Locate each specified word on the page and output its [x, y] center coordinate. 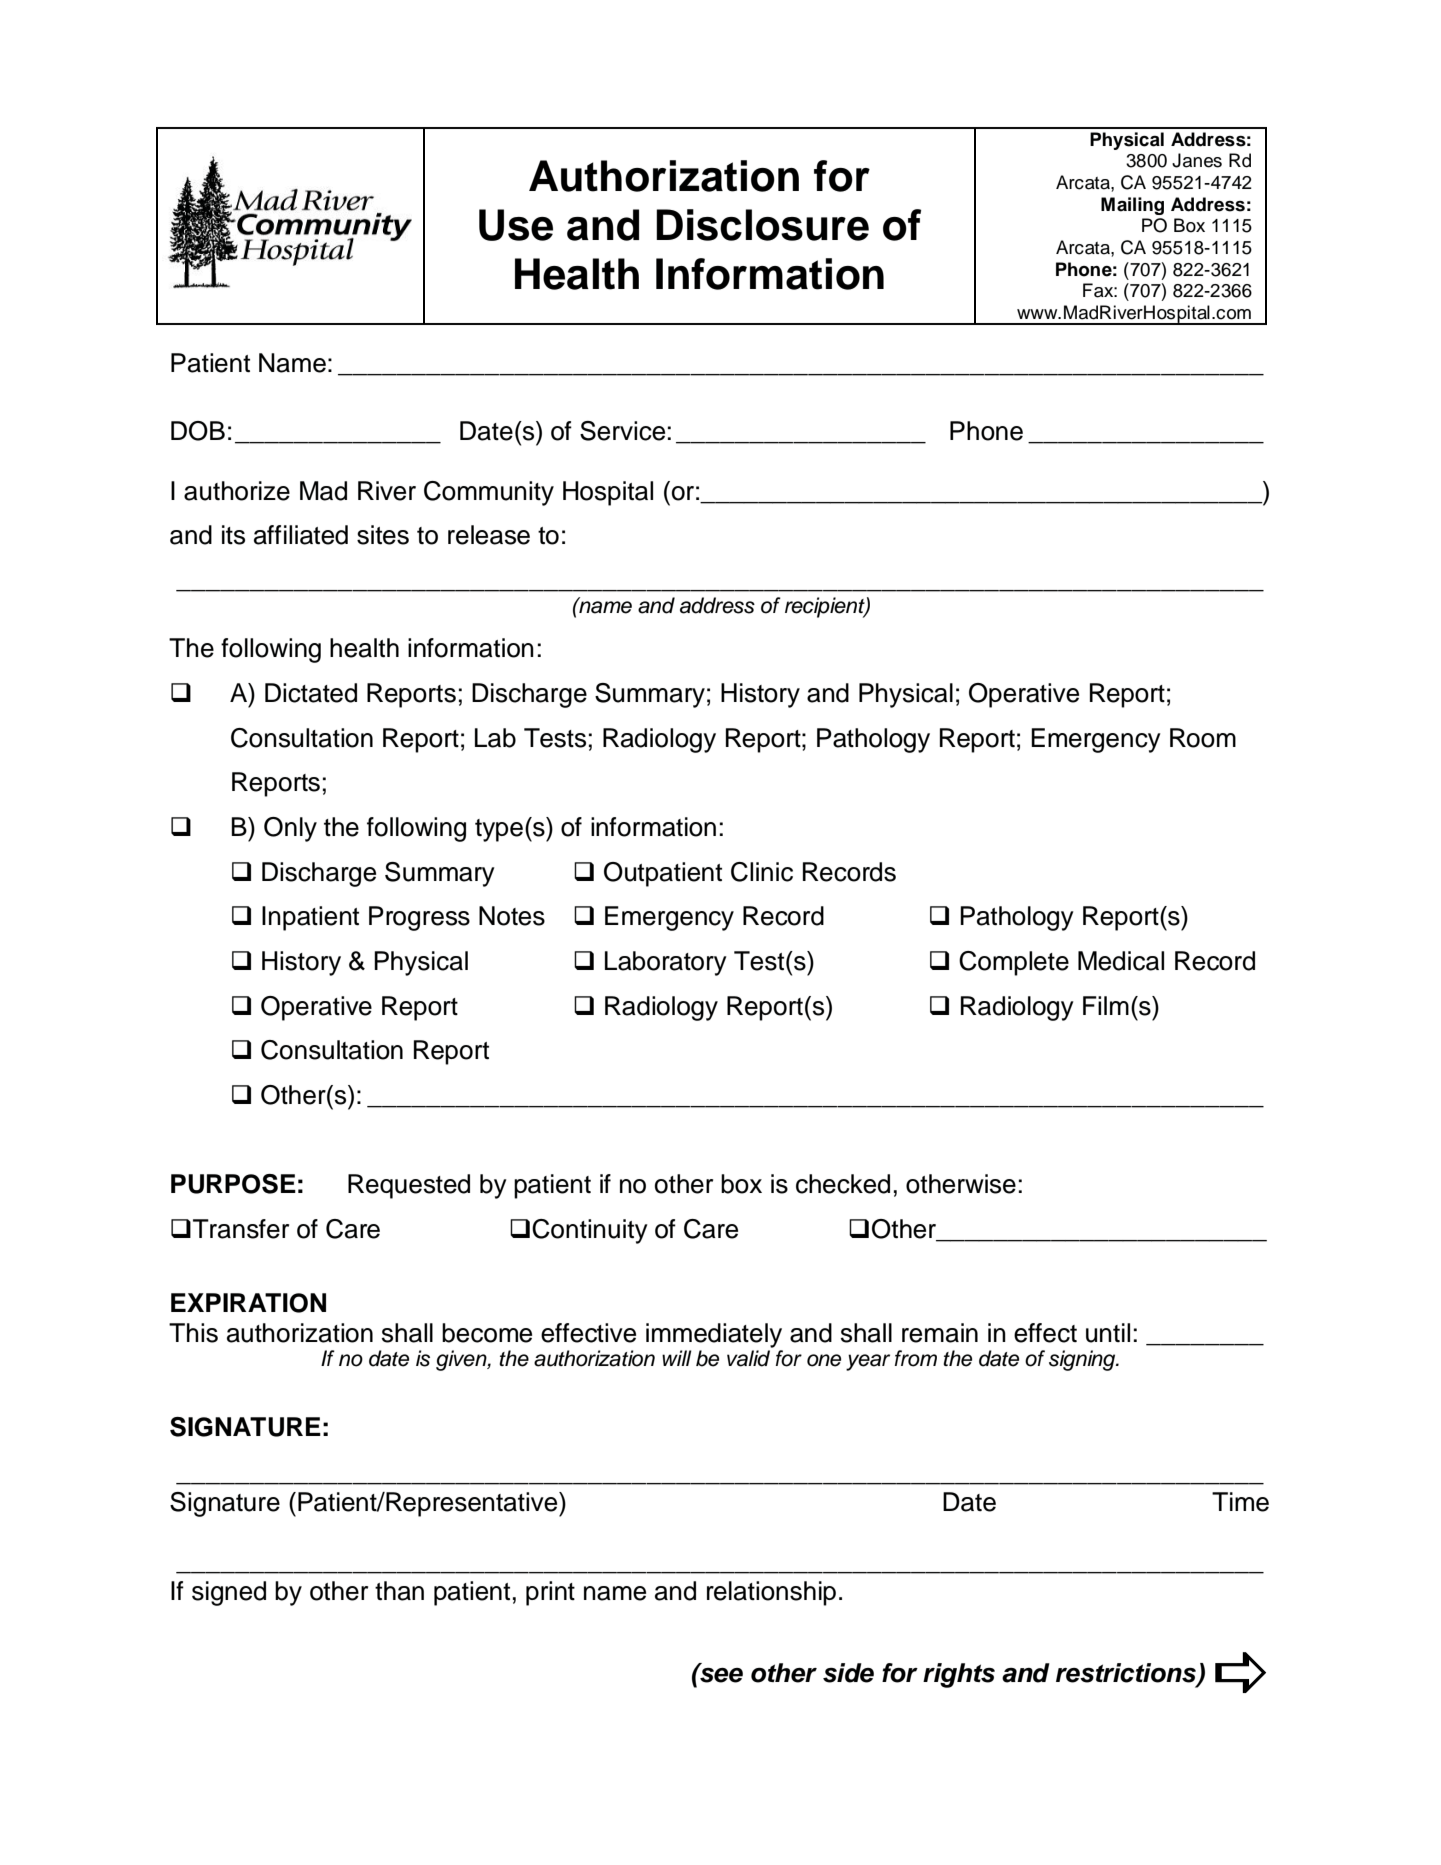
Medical [1121, 961]
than [399, 1591]
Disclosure [762, 225]
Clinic [762, 872]
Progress [419, 918]
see [720, 1674]
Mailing [1132, 206]
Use [516, 225]
